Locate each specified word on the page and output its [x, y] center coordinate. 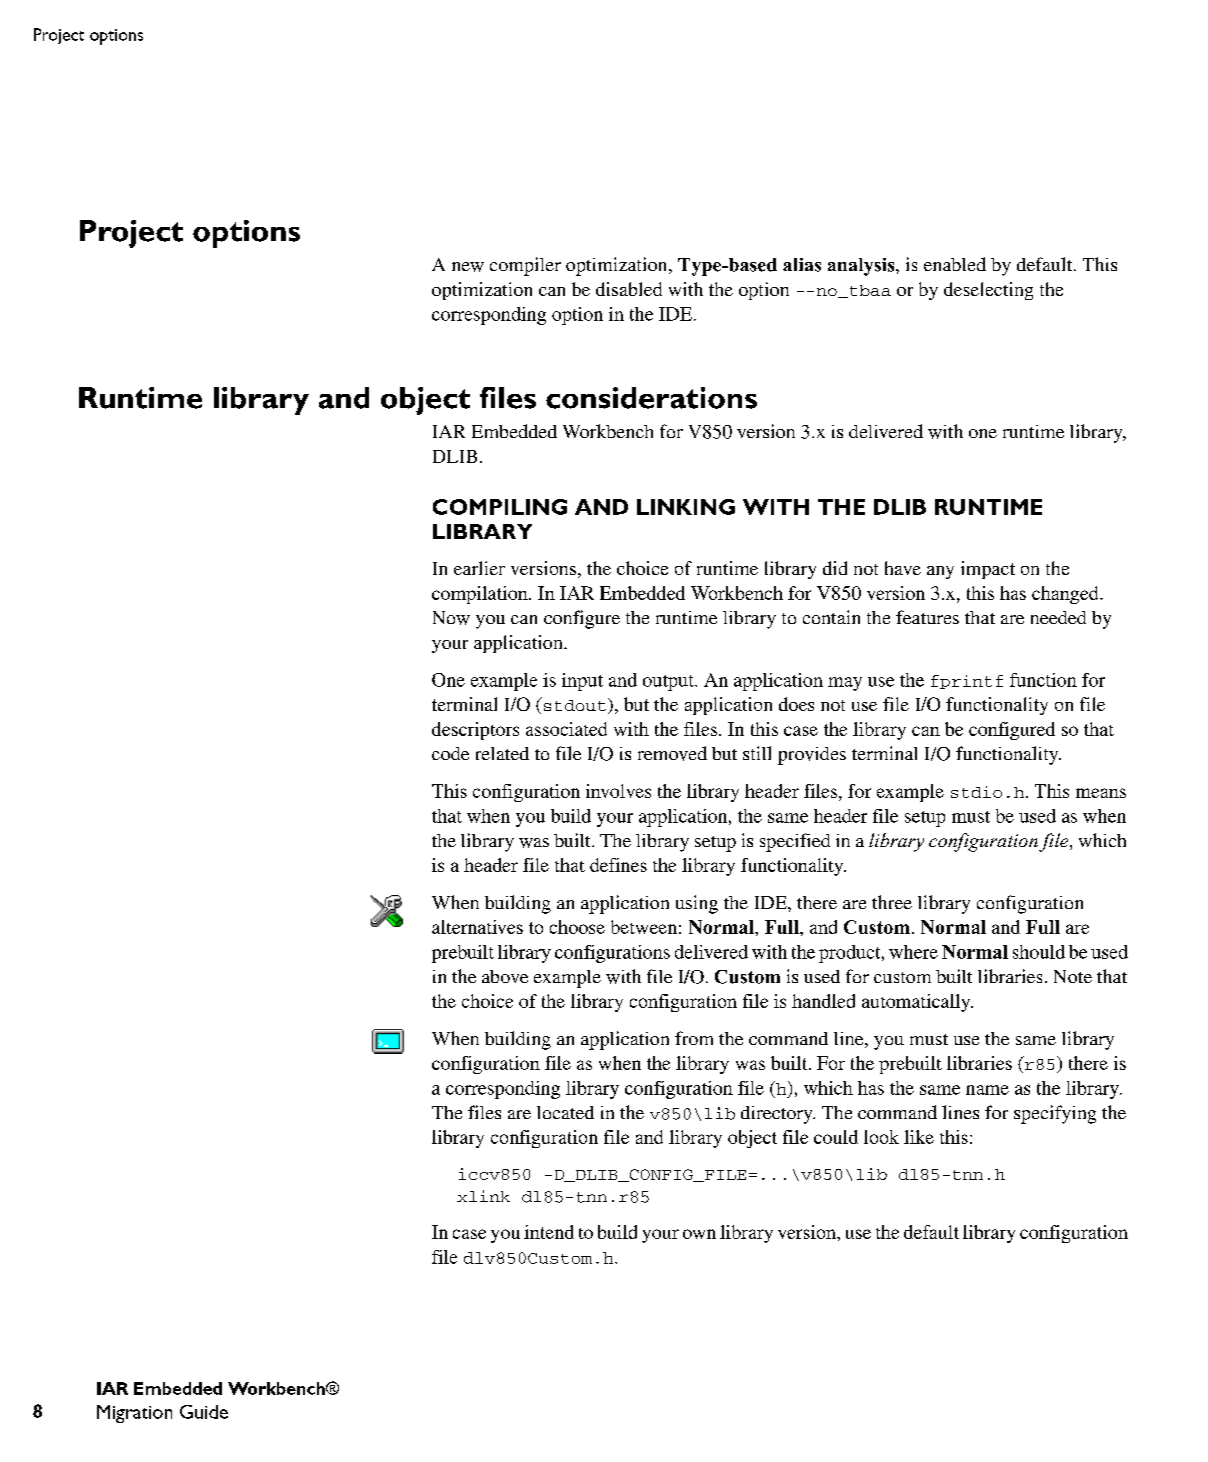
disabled [629, 289]
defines [618, 865]
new [468, 267]
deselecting [988, 291]
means [1101, 793]
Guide [204, 1412]
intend [549, 1232]
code [450, 753]
